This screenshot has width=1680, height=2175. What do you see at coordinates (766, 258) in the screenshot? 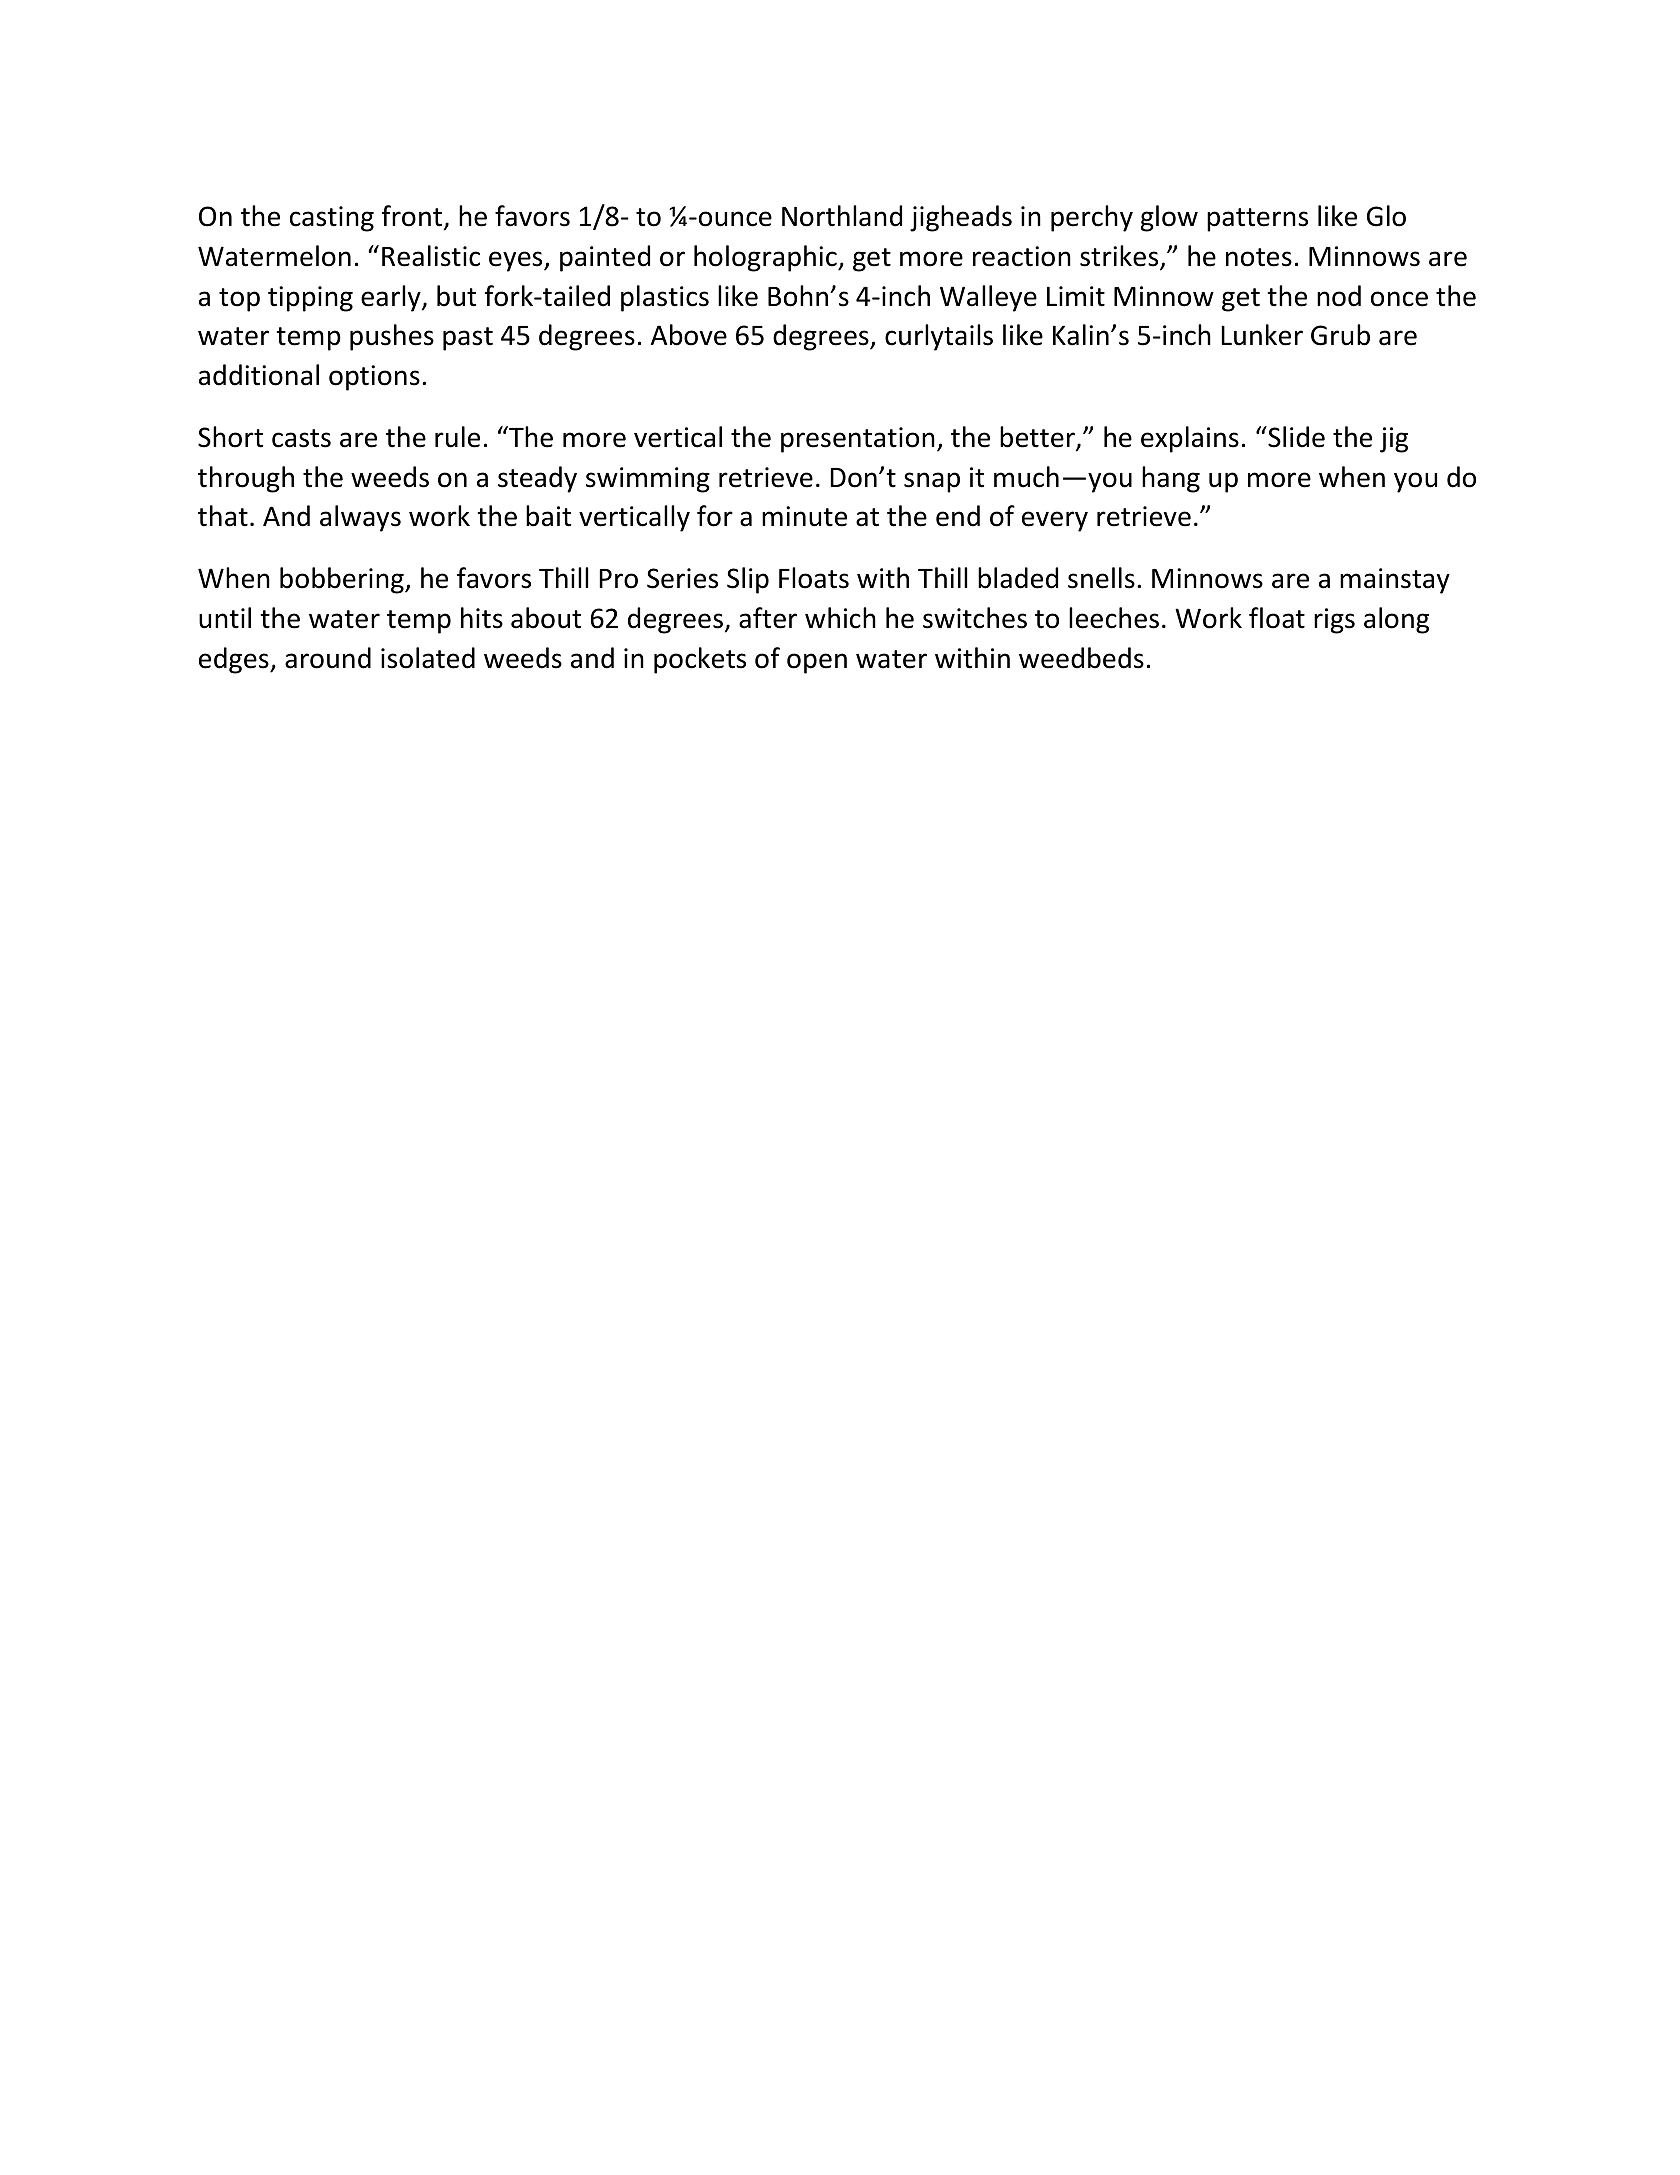
I see `holographic` at bounding box center [766, 258].
